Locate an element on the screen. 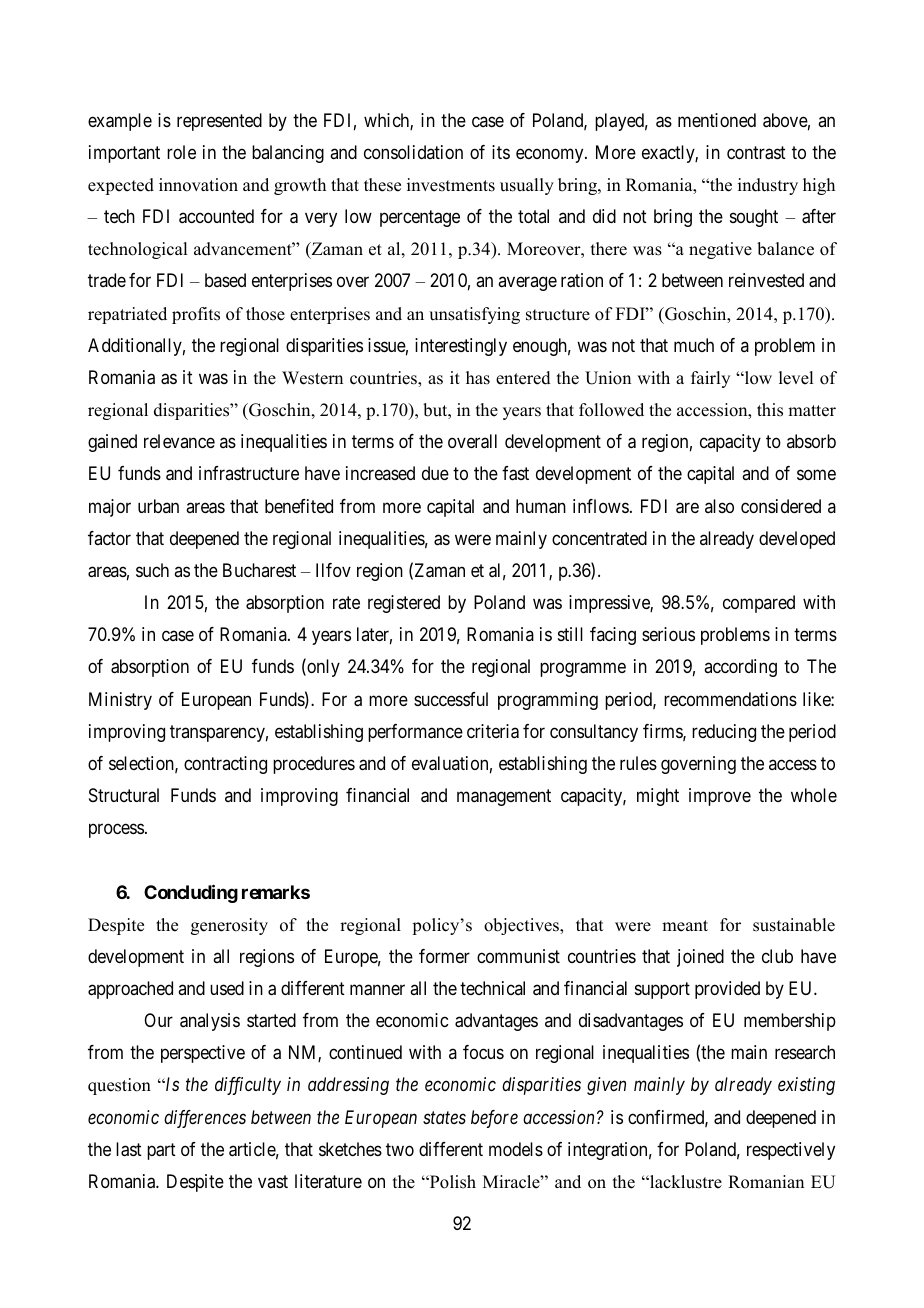  generosity is located at coordinates (229, 926).
